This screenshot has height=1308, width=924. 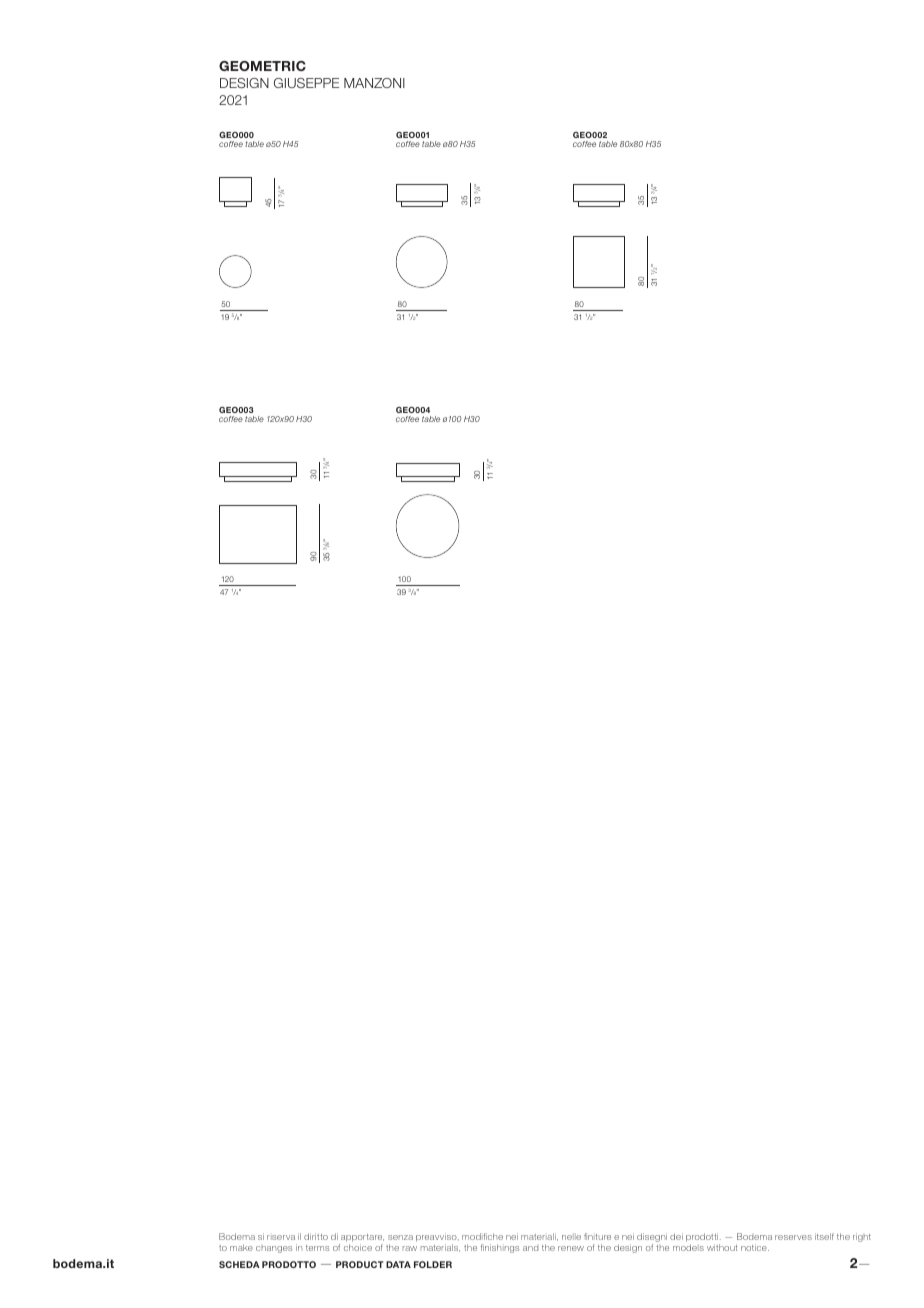 I want to click on renew, so click(x=571, y=1248).
